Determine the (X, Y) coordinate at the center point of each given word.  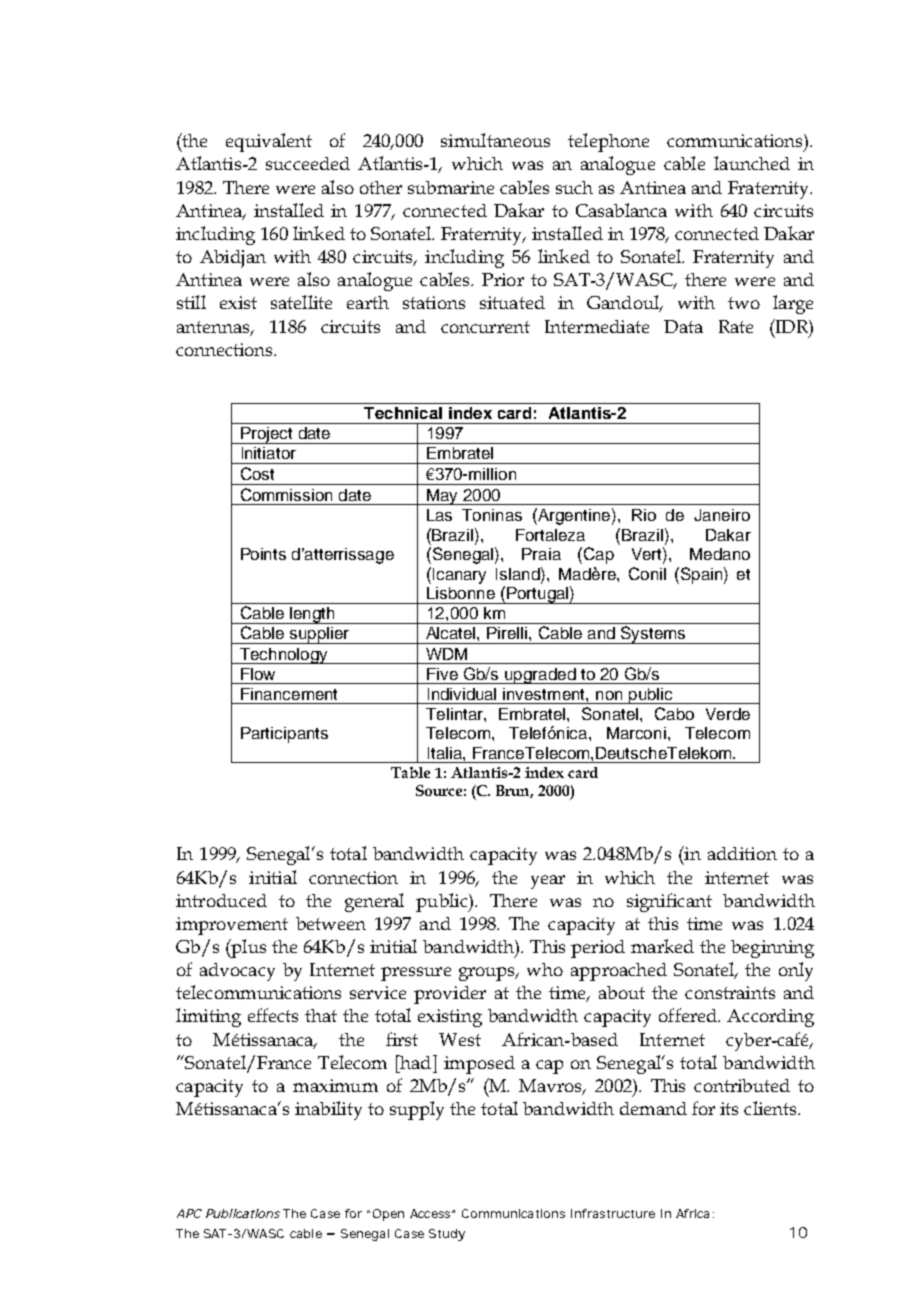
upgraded (540, 676)
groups (488, 974)
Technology (284, 656)
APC (189, 1213)
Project (267, 435)
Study (447, 1235)
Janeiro (722, 515)
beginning (772, 949)
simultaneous (495, 140)
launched (752, 163)
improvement (232, 926)
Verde (728, 714)
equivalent (269, 142)
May (442, 497)
